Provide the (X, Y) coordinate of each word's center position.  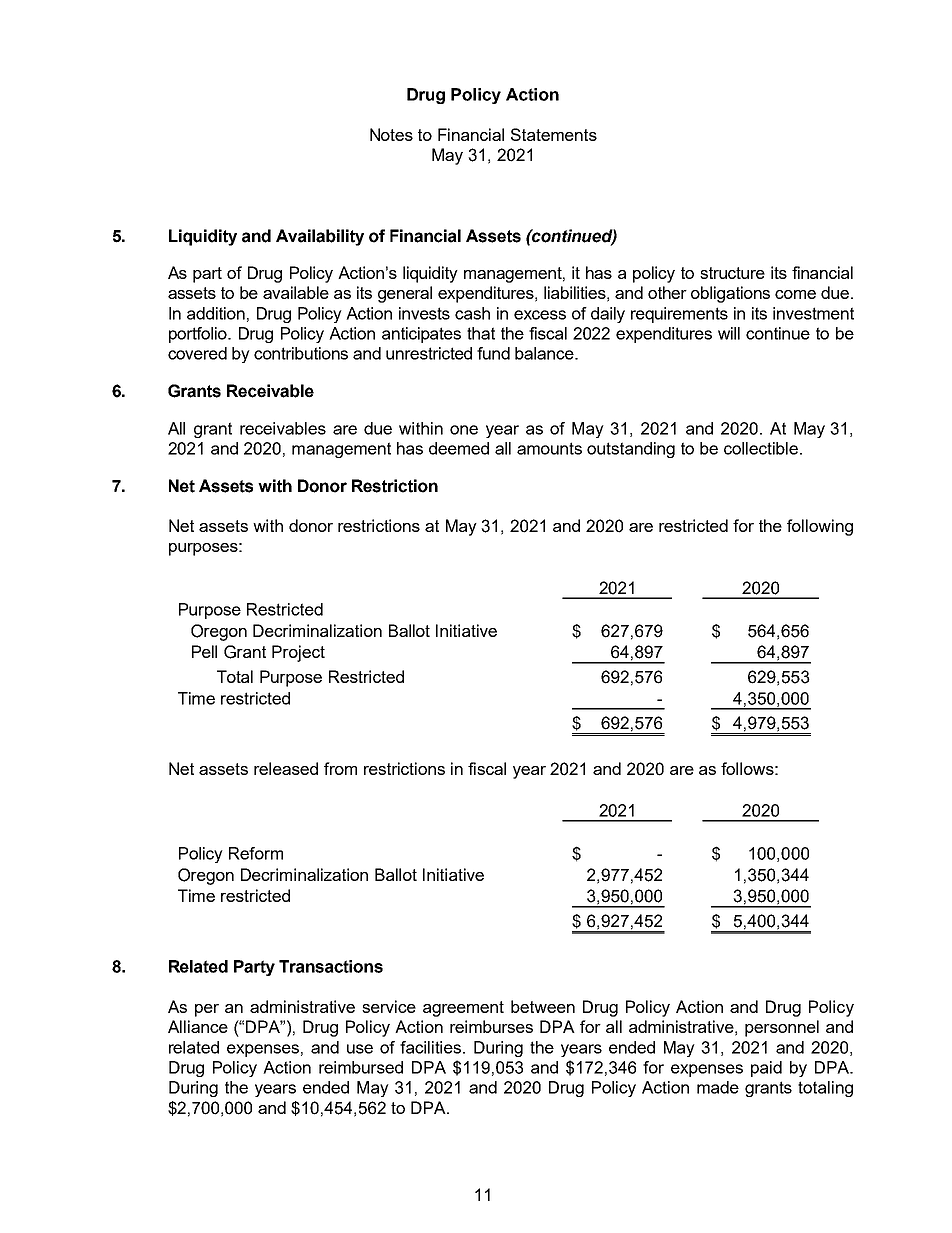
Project (298, 653)
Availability (320, 237)
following (820, 527)
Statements (554, 134)
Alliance (198, 1026)
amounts (549, 448)
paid (766, 1069)
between (543, 1006)
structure (732, 273)
